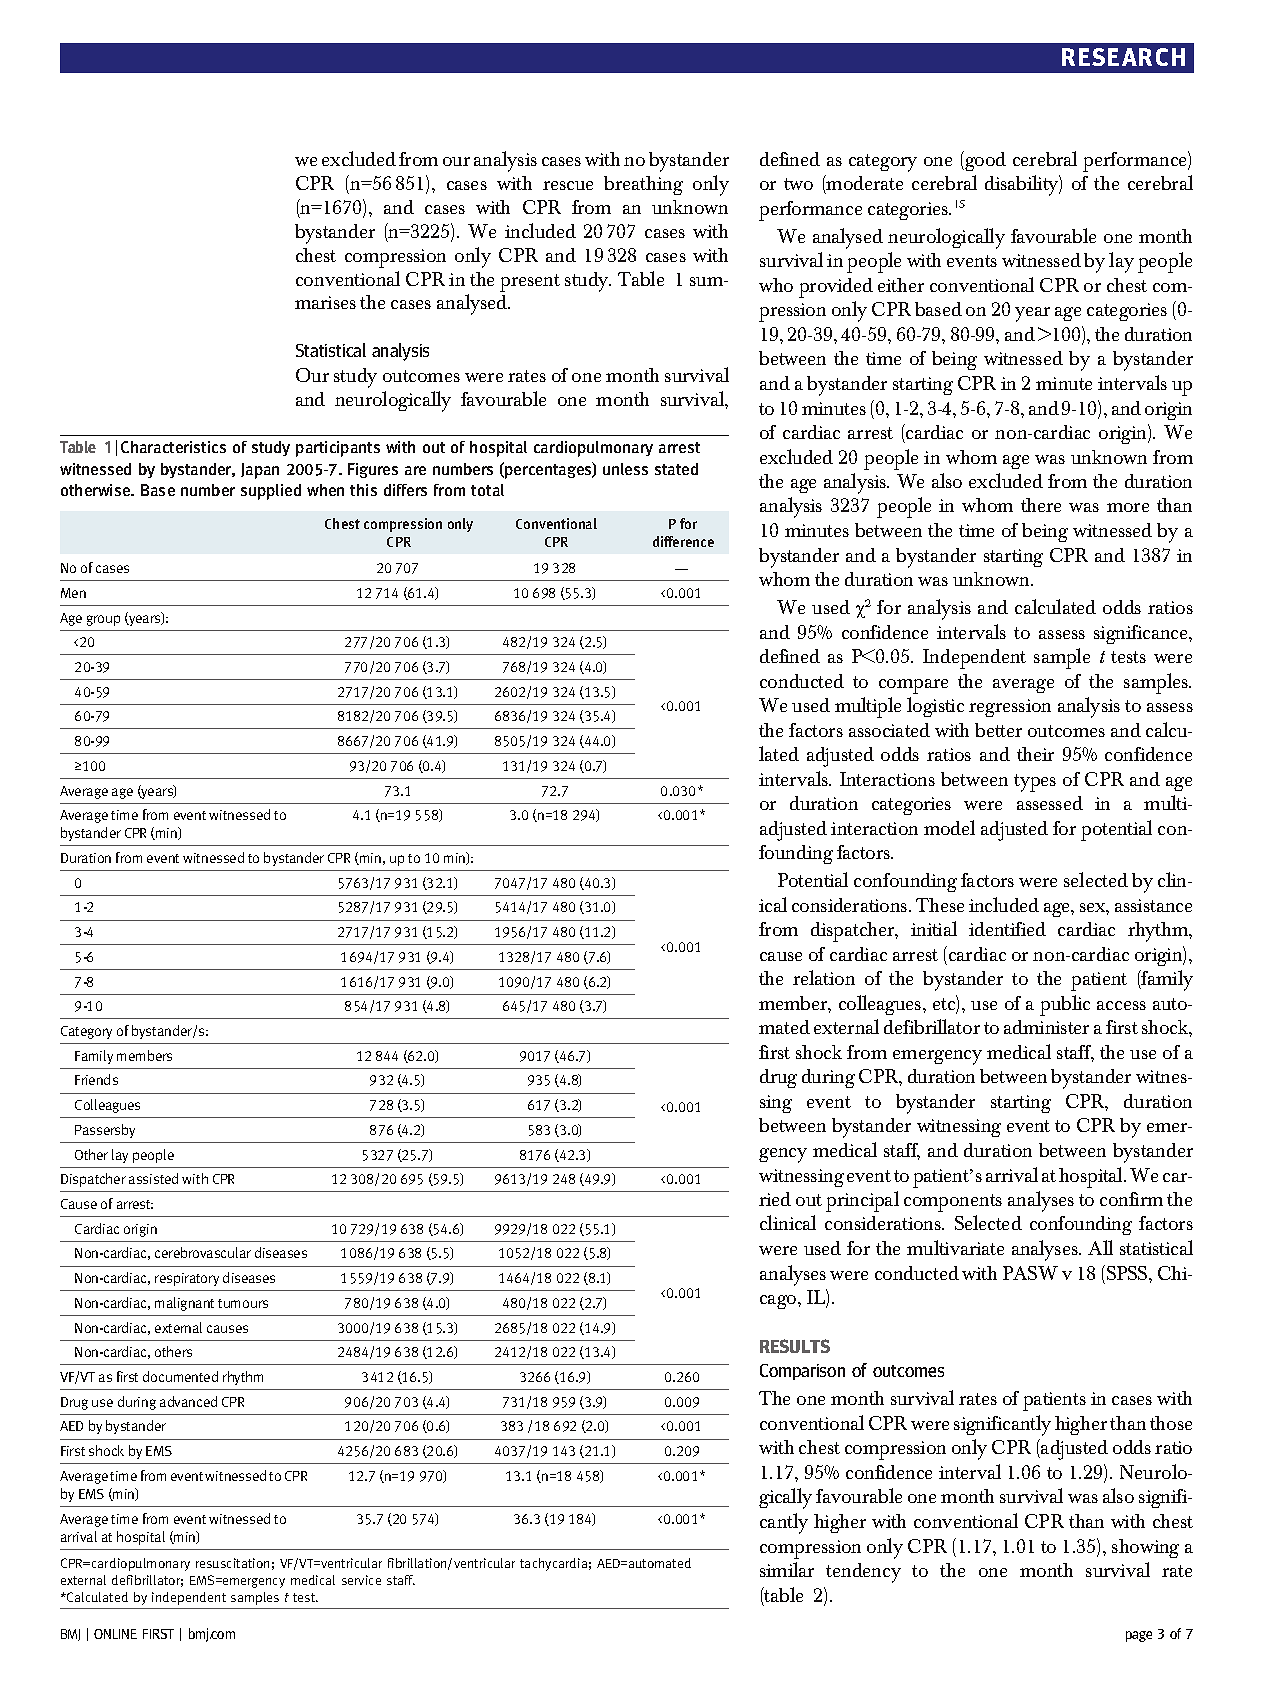 Image resolution: width=1265 pixels, height=1688 pixels. What do you see at coordinates (203, 1252) in the document?
I see `cerebrovascular` at bounding box center [203, 1252].
